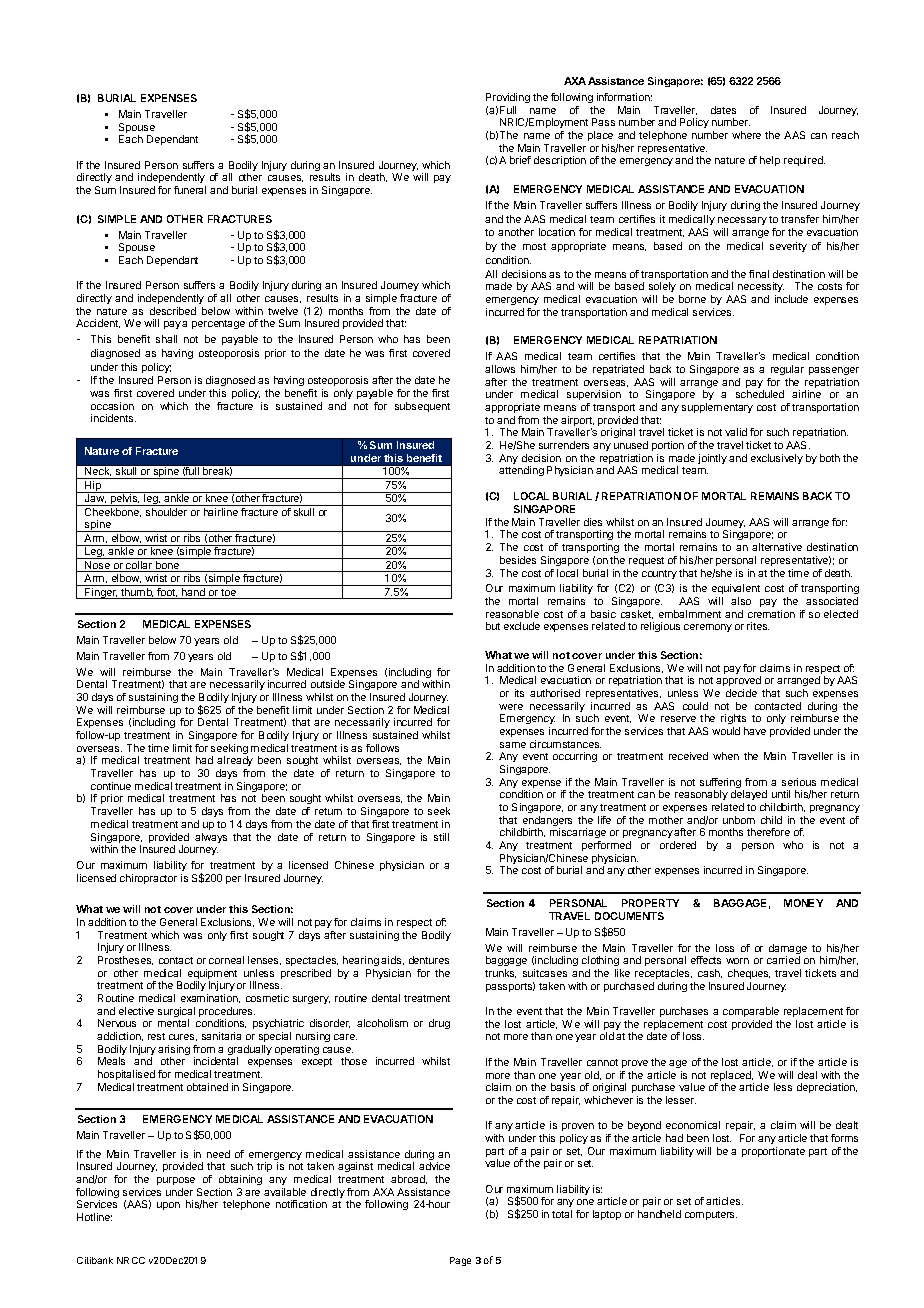 The width and height of the image is (924, 1308). What do you see at coordinates (168, 1206) in the image?
I see `upon` at bounding box center [168, 1206].
